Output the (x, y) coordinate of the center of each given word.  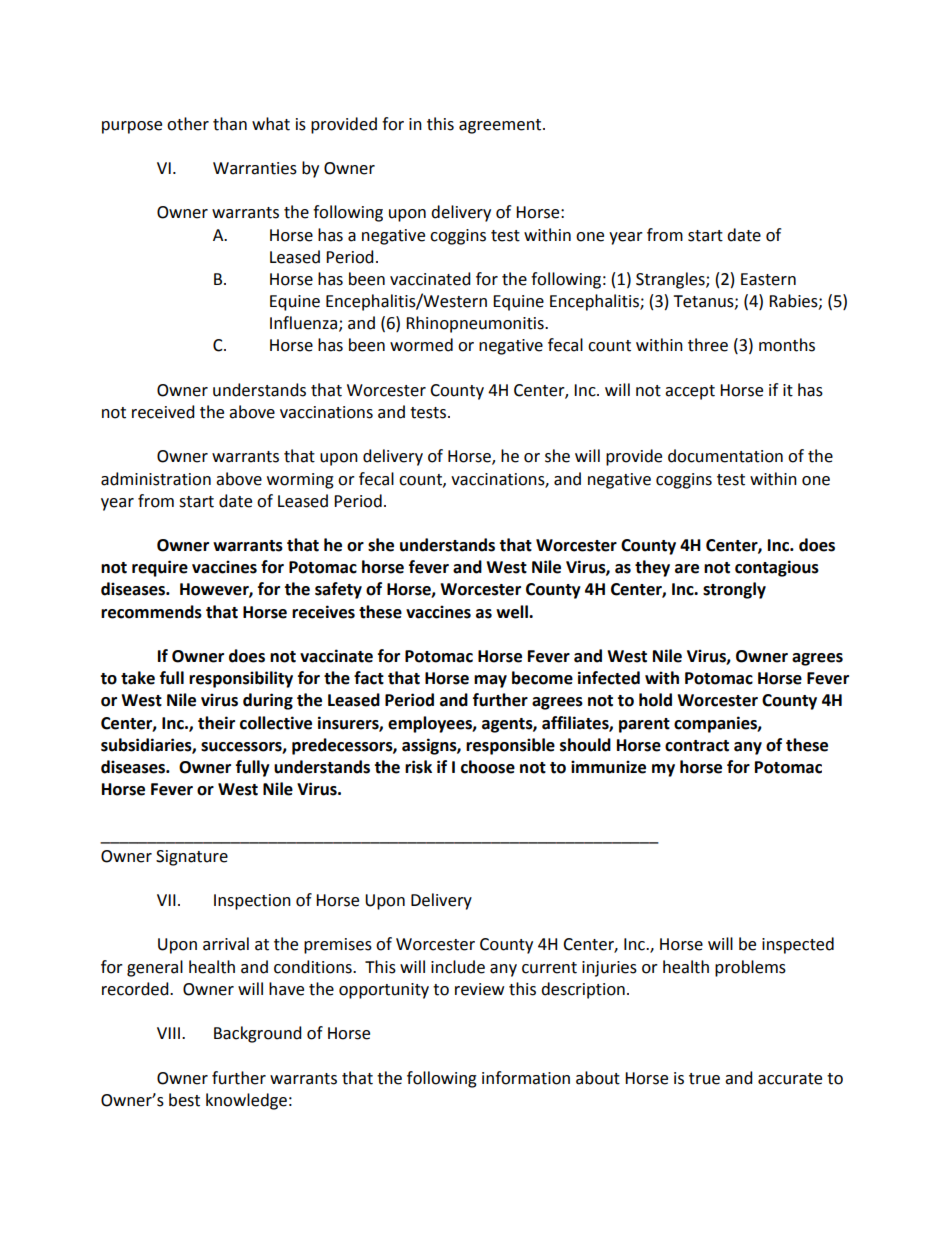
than (230, 124)
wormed (421, 345)
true (704, 1079)
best (184, 1100)
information (526, 1078)
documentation (725, 456)
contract (697, 746)
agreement (501, 126)
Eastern (768, 279)
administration (156, 479)
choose (488, 767)
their (216, 723)
